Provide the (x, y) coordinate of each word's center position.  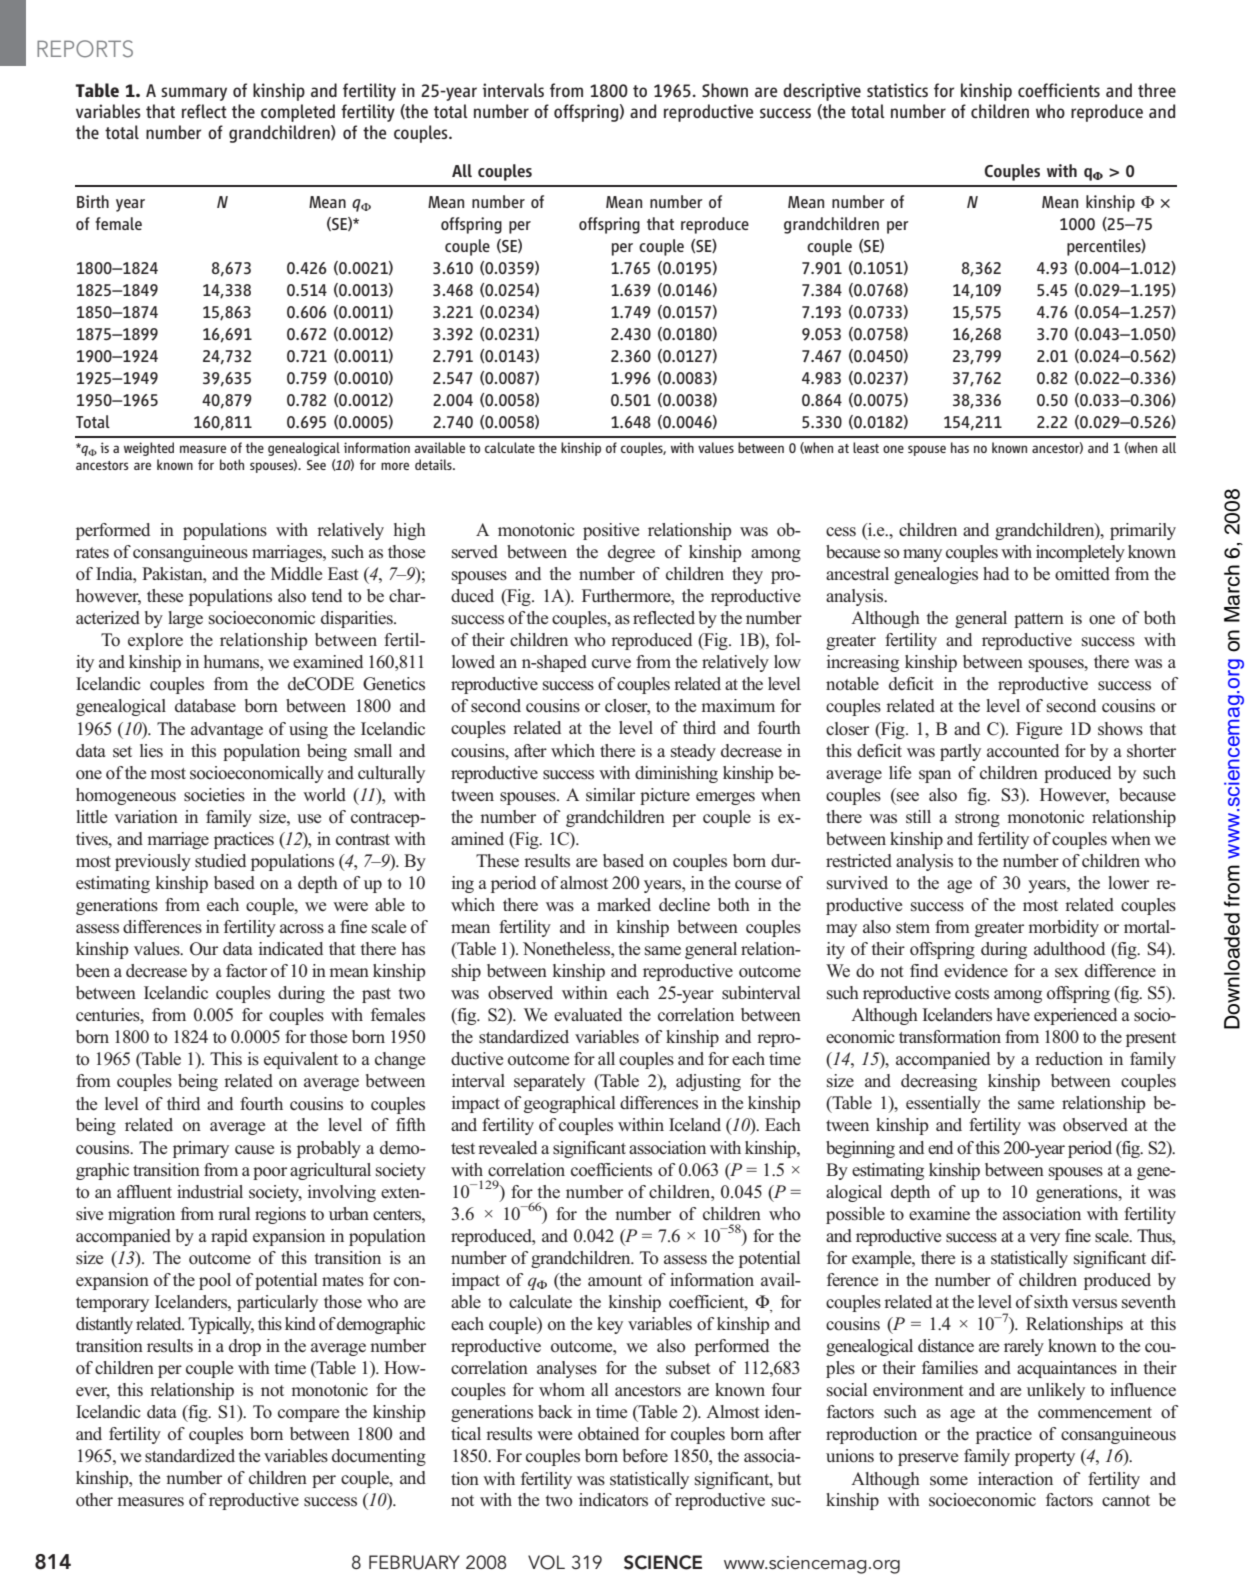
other (94, 1500)
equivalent (301, 1060)
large (185, 619)
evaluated (588, 1014)
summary (194, 94)
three (1157, 90)
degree (631, 553)
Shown (725, 90)
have (1013, 1014)
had (996, 573)
